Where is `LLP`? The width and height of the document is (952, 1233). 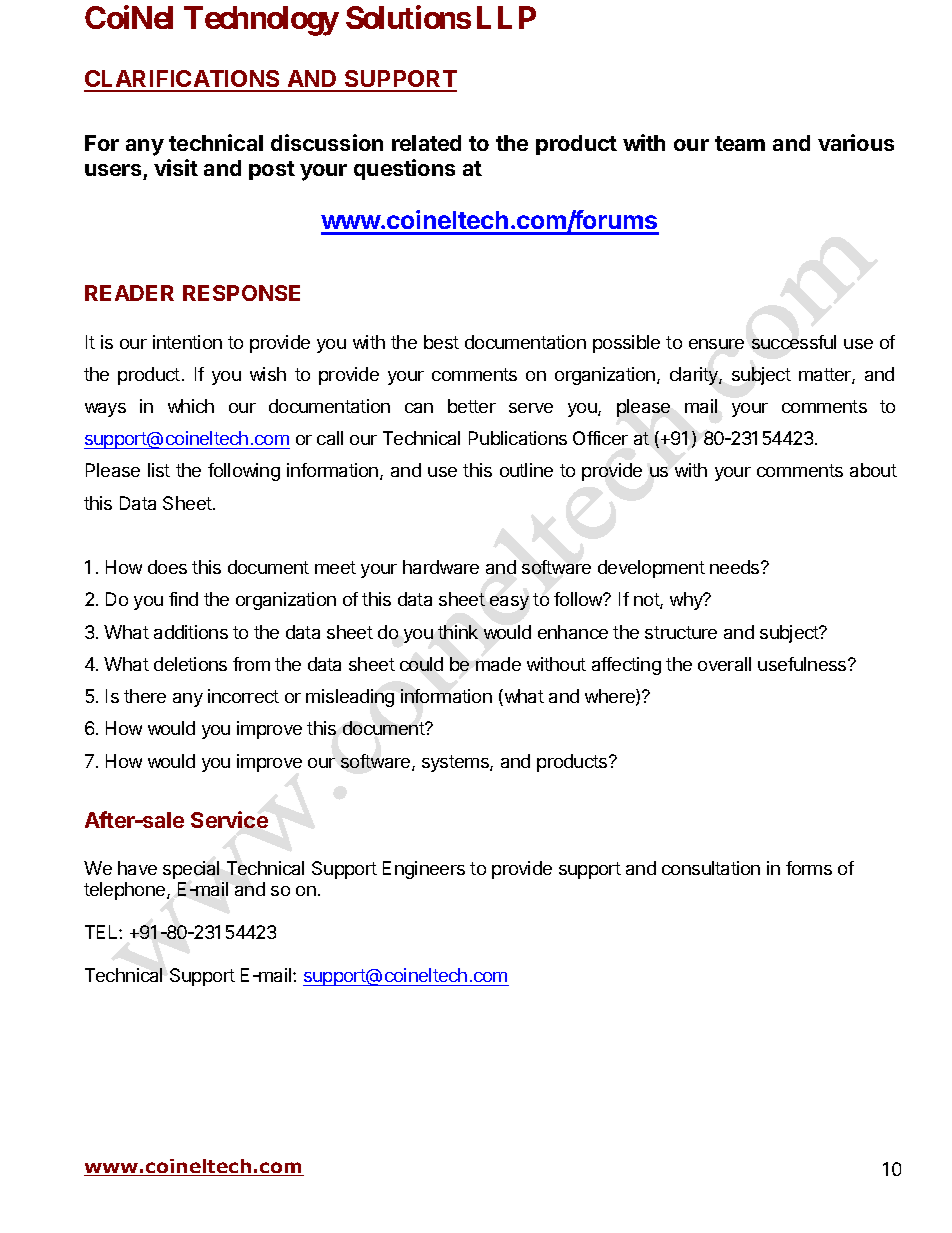
LLP is located at coordinates (506, 17).
